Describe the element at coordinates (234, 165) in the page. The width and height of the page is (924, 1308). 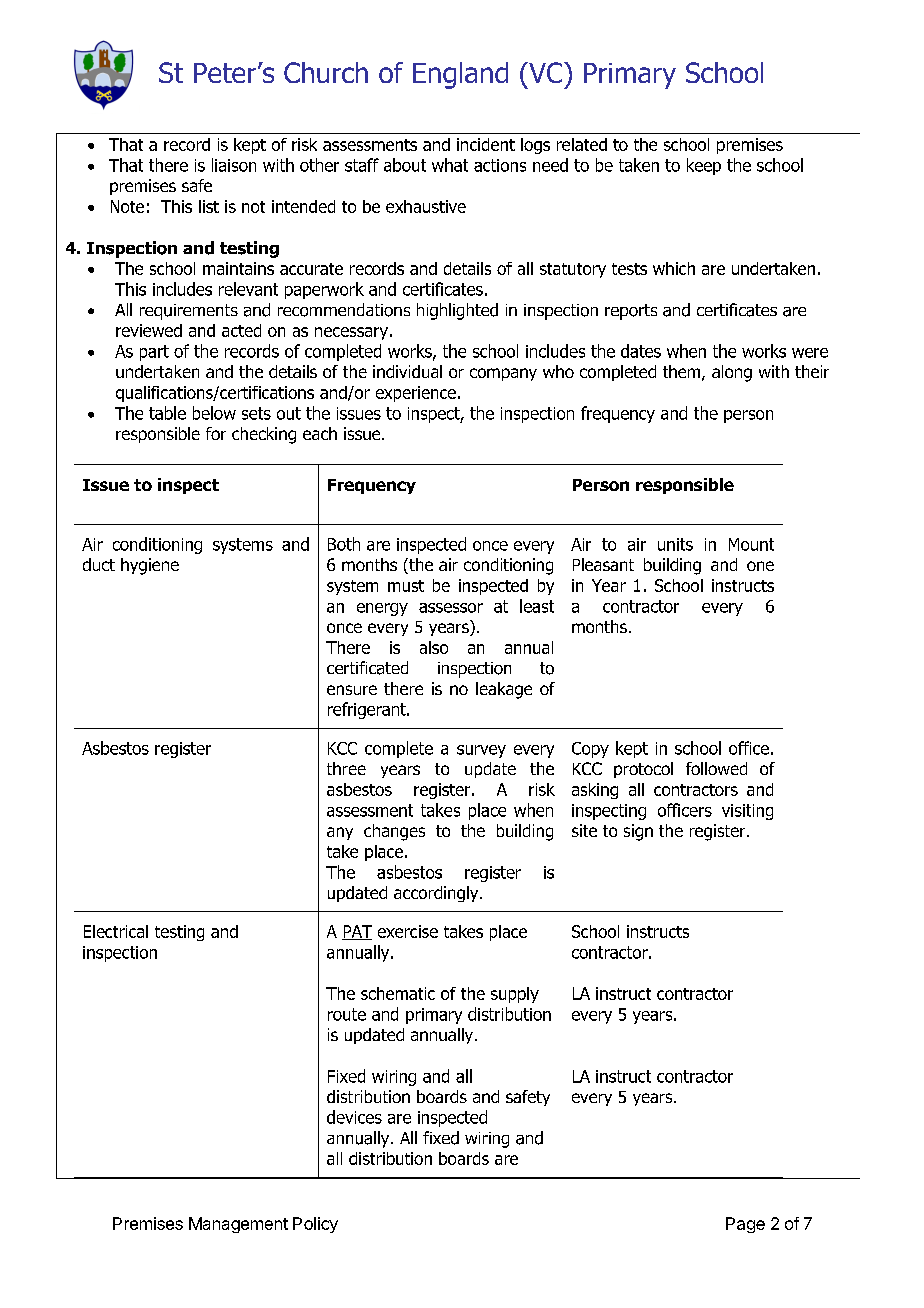
I see `liaison` at that location.
